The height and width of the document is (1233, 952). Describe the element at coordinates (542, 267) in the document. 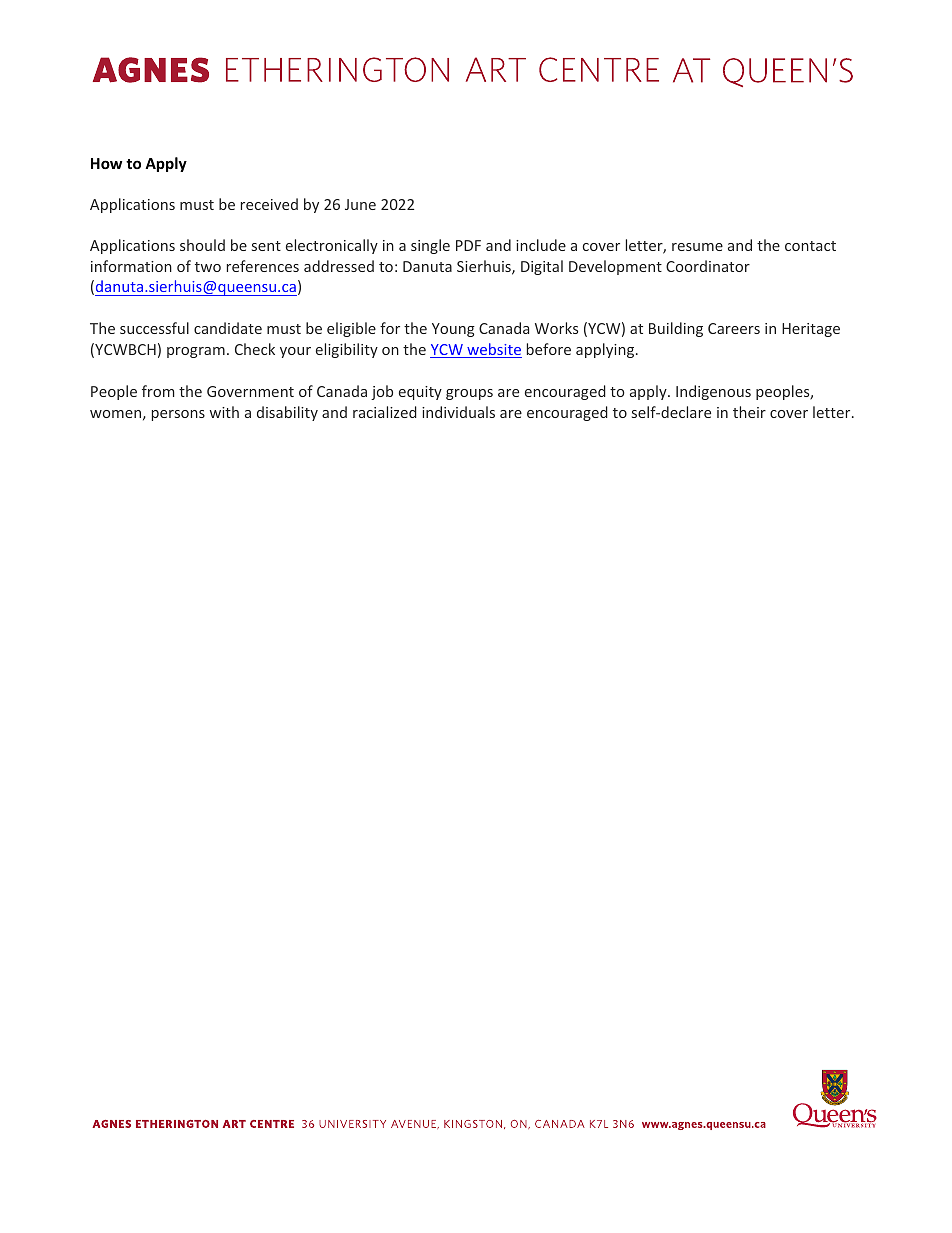

I see `Digital` at that location.
